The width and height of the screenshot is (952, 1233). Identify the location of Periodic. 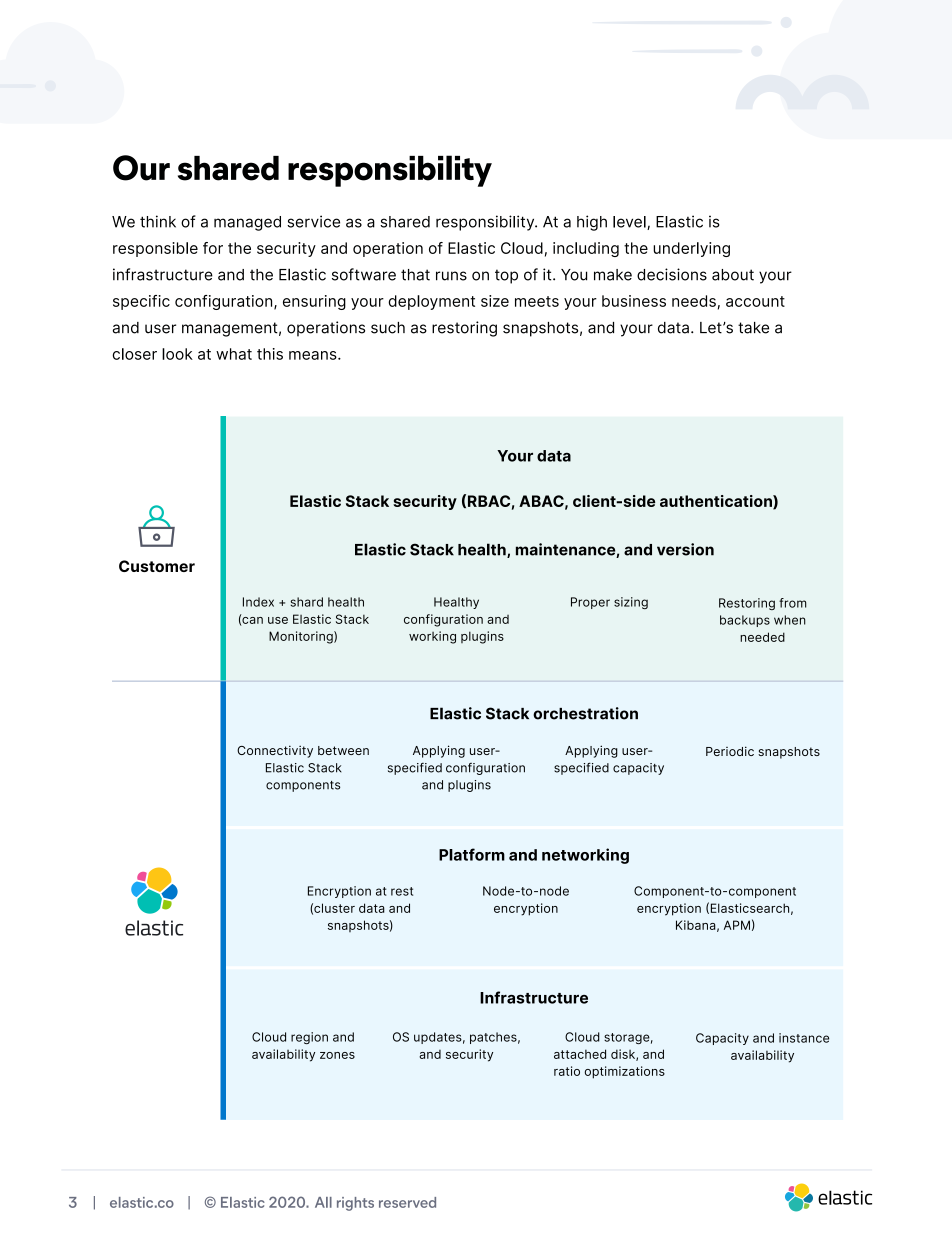
(730, 751).
